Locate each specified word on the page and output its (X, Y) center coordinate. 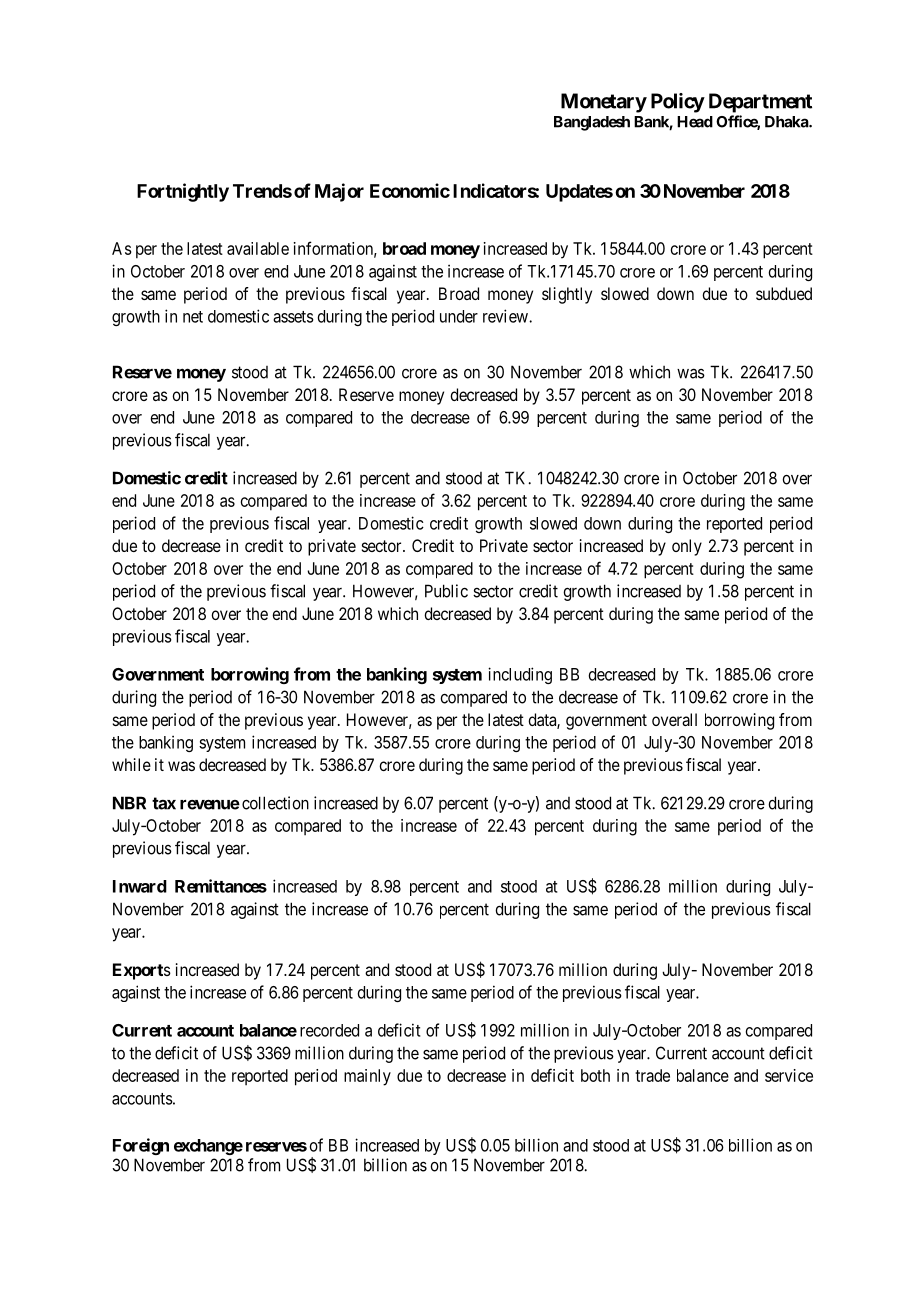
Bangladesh (592, 123)
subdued (784, 293)
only (687, 547)
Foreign (141, 1146)
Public (446, 591)
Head (695, 122)
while (131, 764)
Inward (140, 886)
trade (652, 1075)
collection (275, 803)
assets (293, 317)
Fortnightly (183, 192)
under (459, 316)
